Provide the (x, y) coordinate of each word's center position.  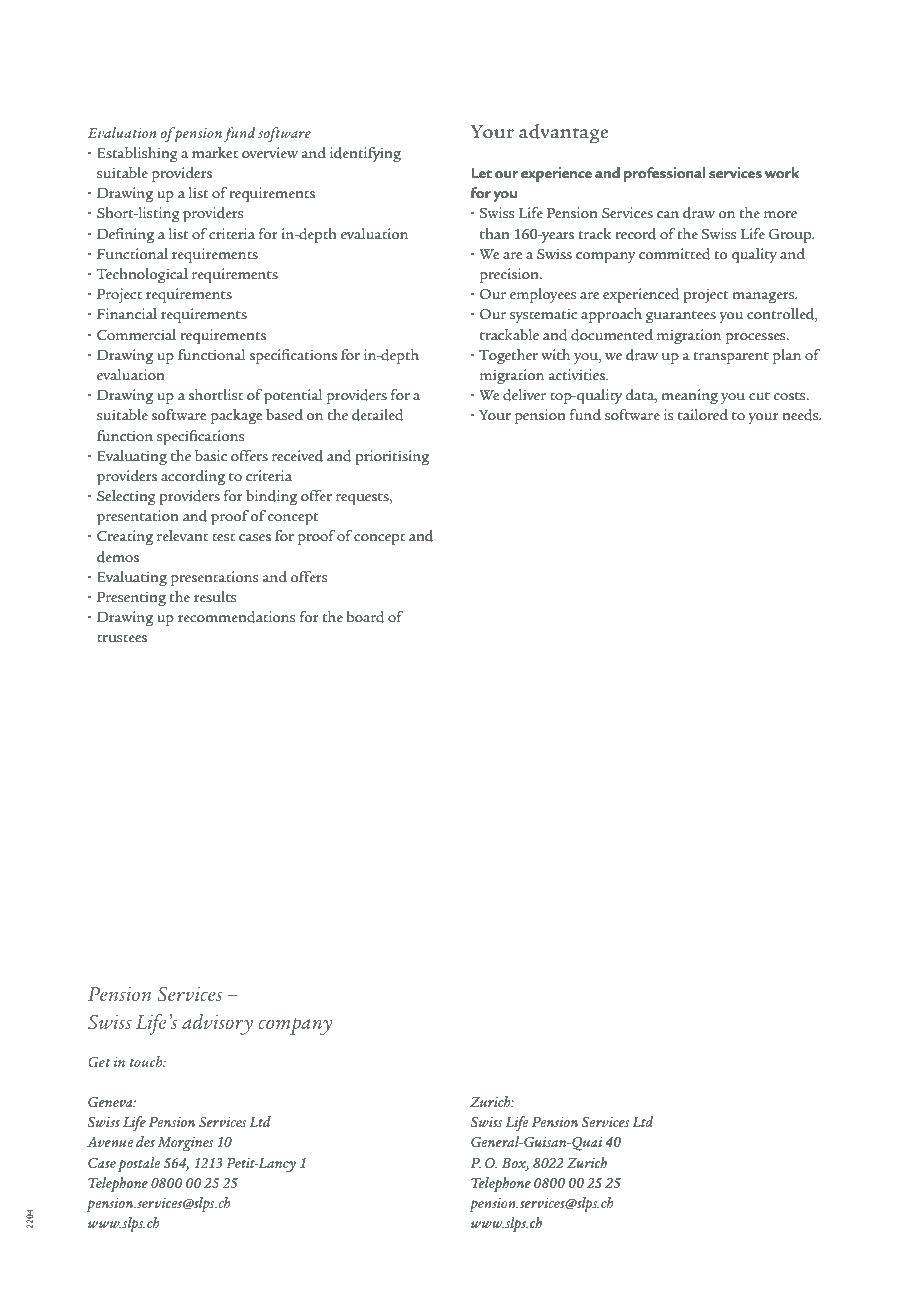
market (215, 152)
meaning (689, 396)
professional (665, 174)
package (237, 417)
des (145, 1141)
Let (481, 173)
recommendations (237, 617)
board (366, 617)
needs (801, 415)
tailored (703, 415)
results (215, 596)
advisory (217, 1024)
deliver (524, 395)
